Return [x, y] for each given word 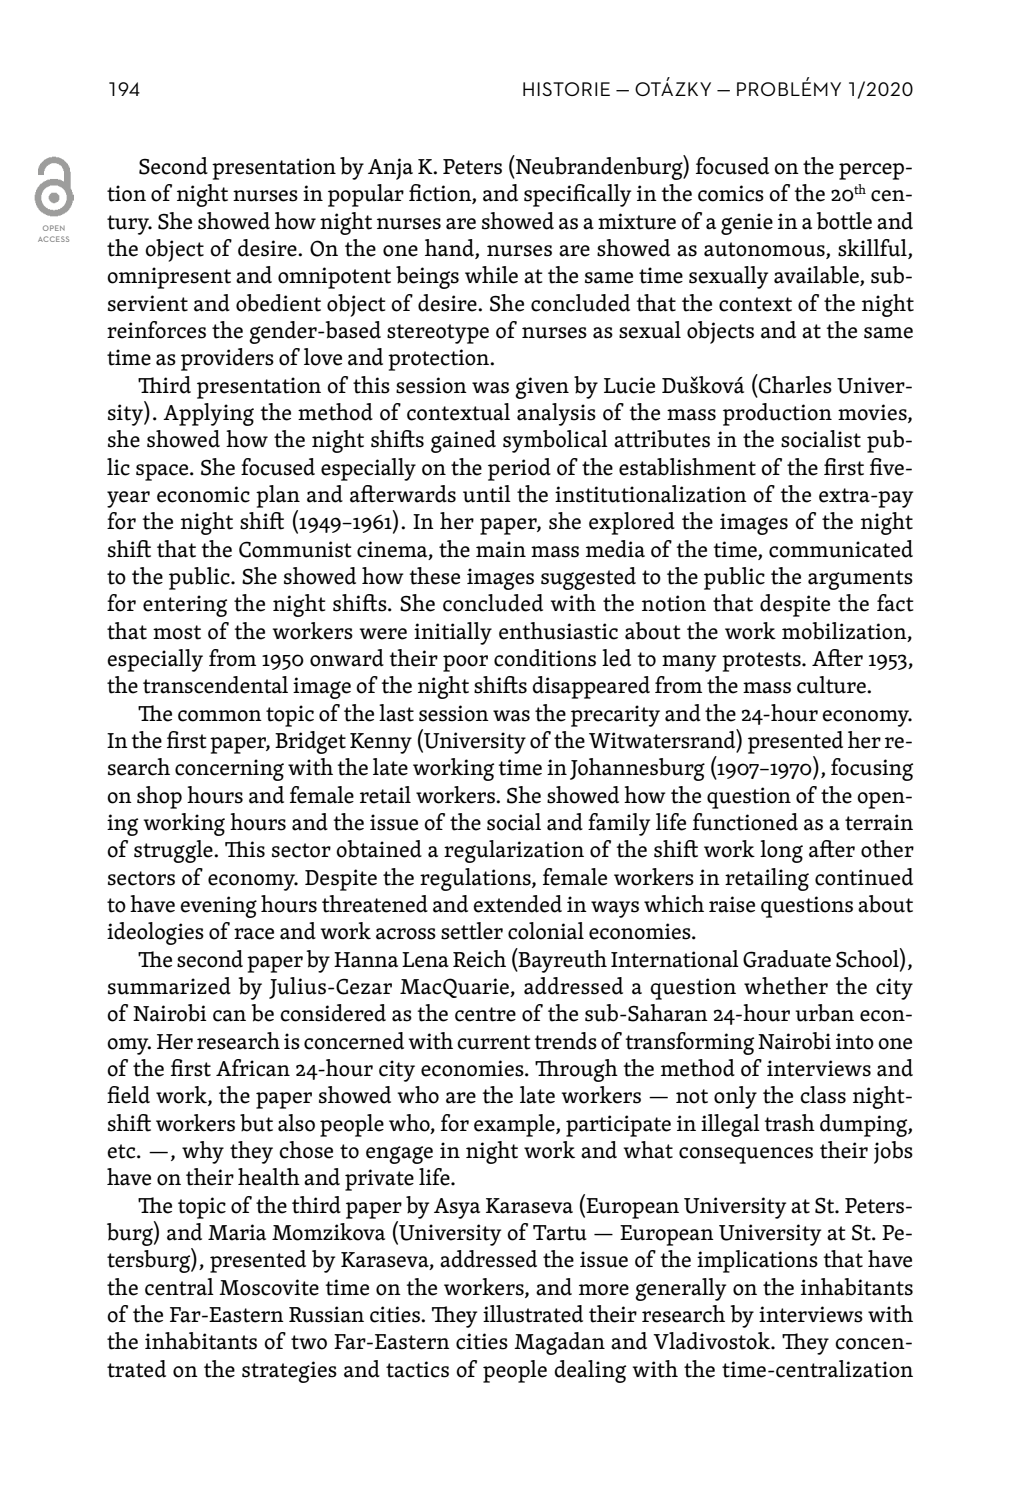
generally [680, 1289]
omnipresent [169, 278]
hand [450, 249]
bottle [844, 221]
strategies [289, 1372]
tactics [417, 1369]
